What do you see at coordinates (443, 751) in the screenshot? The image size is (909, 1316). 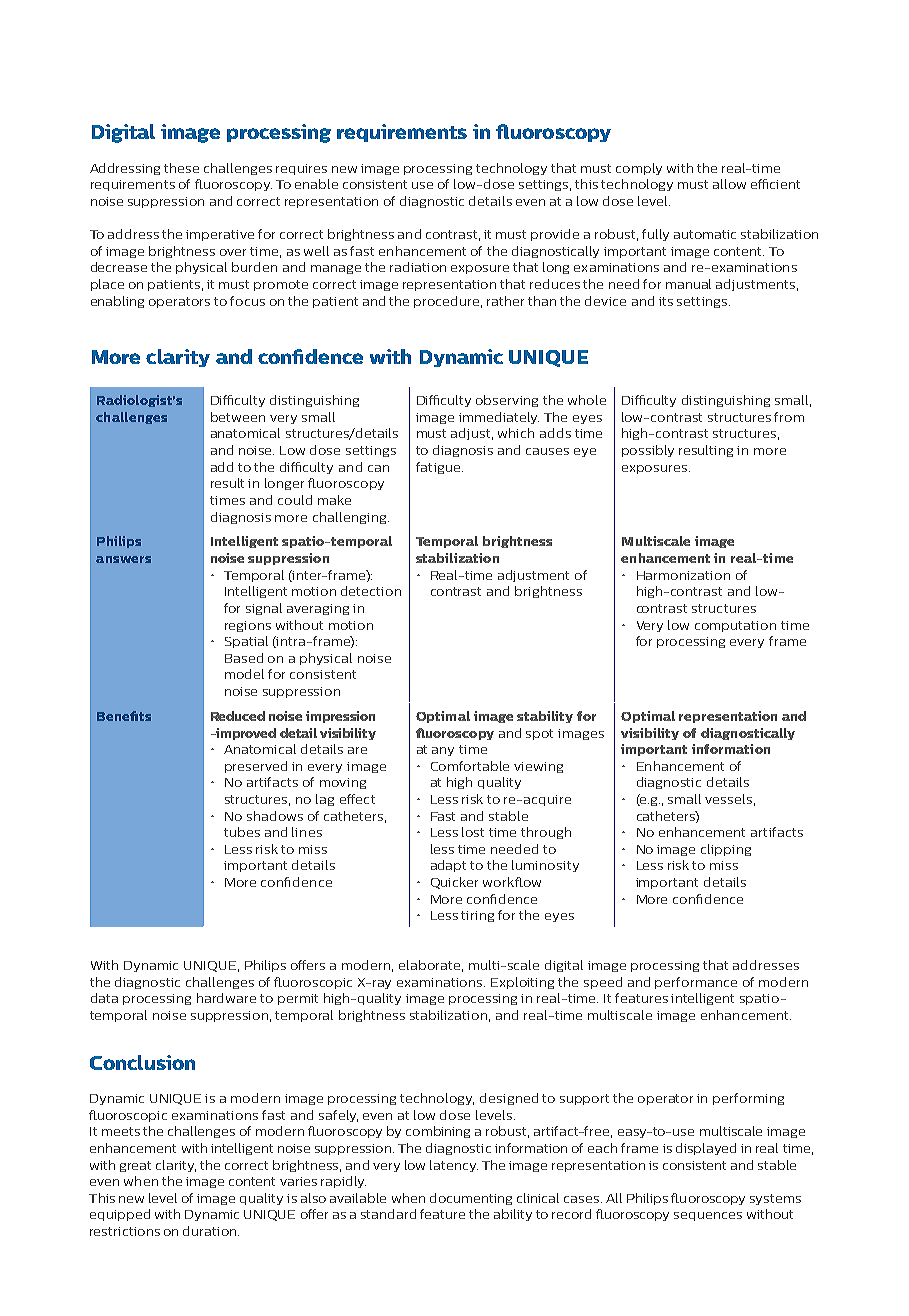 I see `any` at bounding box center [443, 751].
